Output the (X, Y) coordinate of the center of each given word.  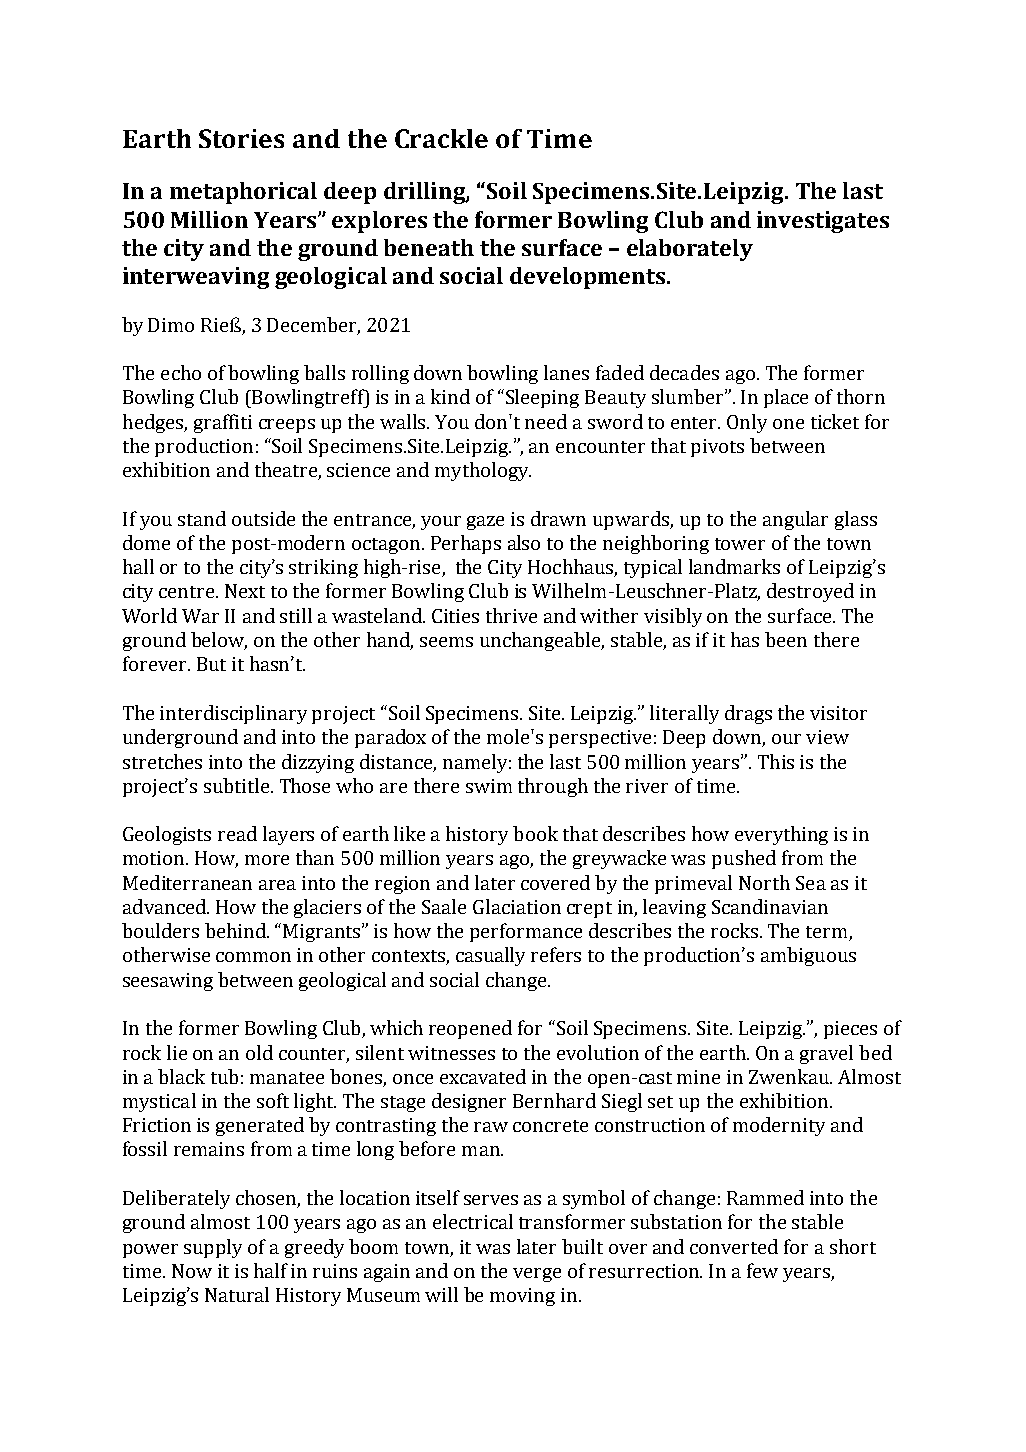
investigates (823, 222)
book (535, 833)
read (237, 833)
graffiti (223, 423)
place (786, 398)
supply (213, 1248)
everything (781, 835)
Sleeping (541, 398)
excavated (483, 1076)
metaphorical (243, 193)
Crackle (441, 138)
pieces (850, 1030)
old (259, 1052)
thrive (511, 615)
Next (245, 591)
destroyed (810, 592)
